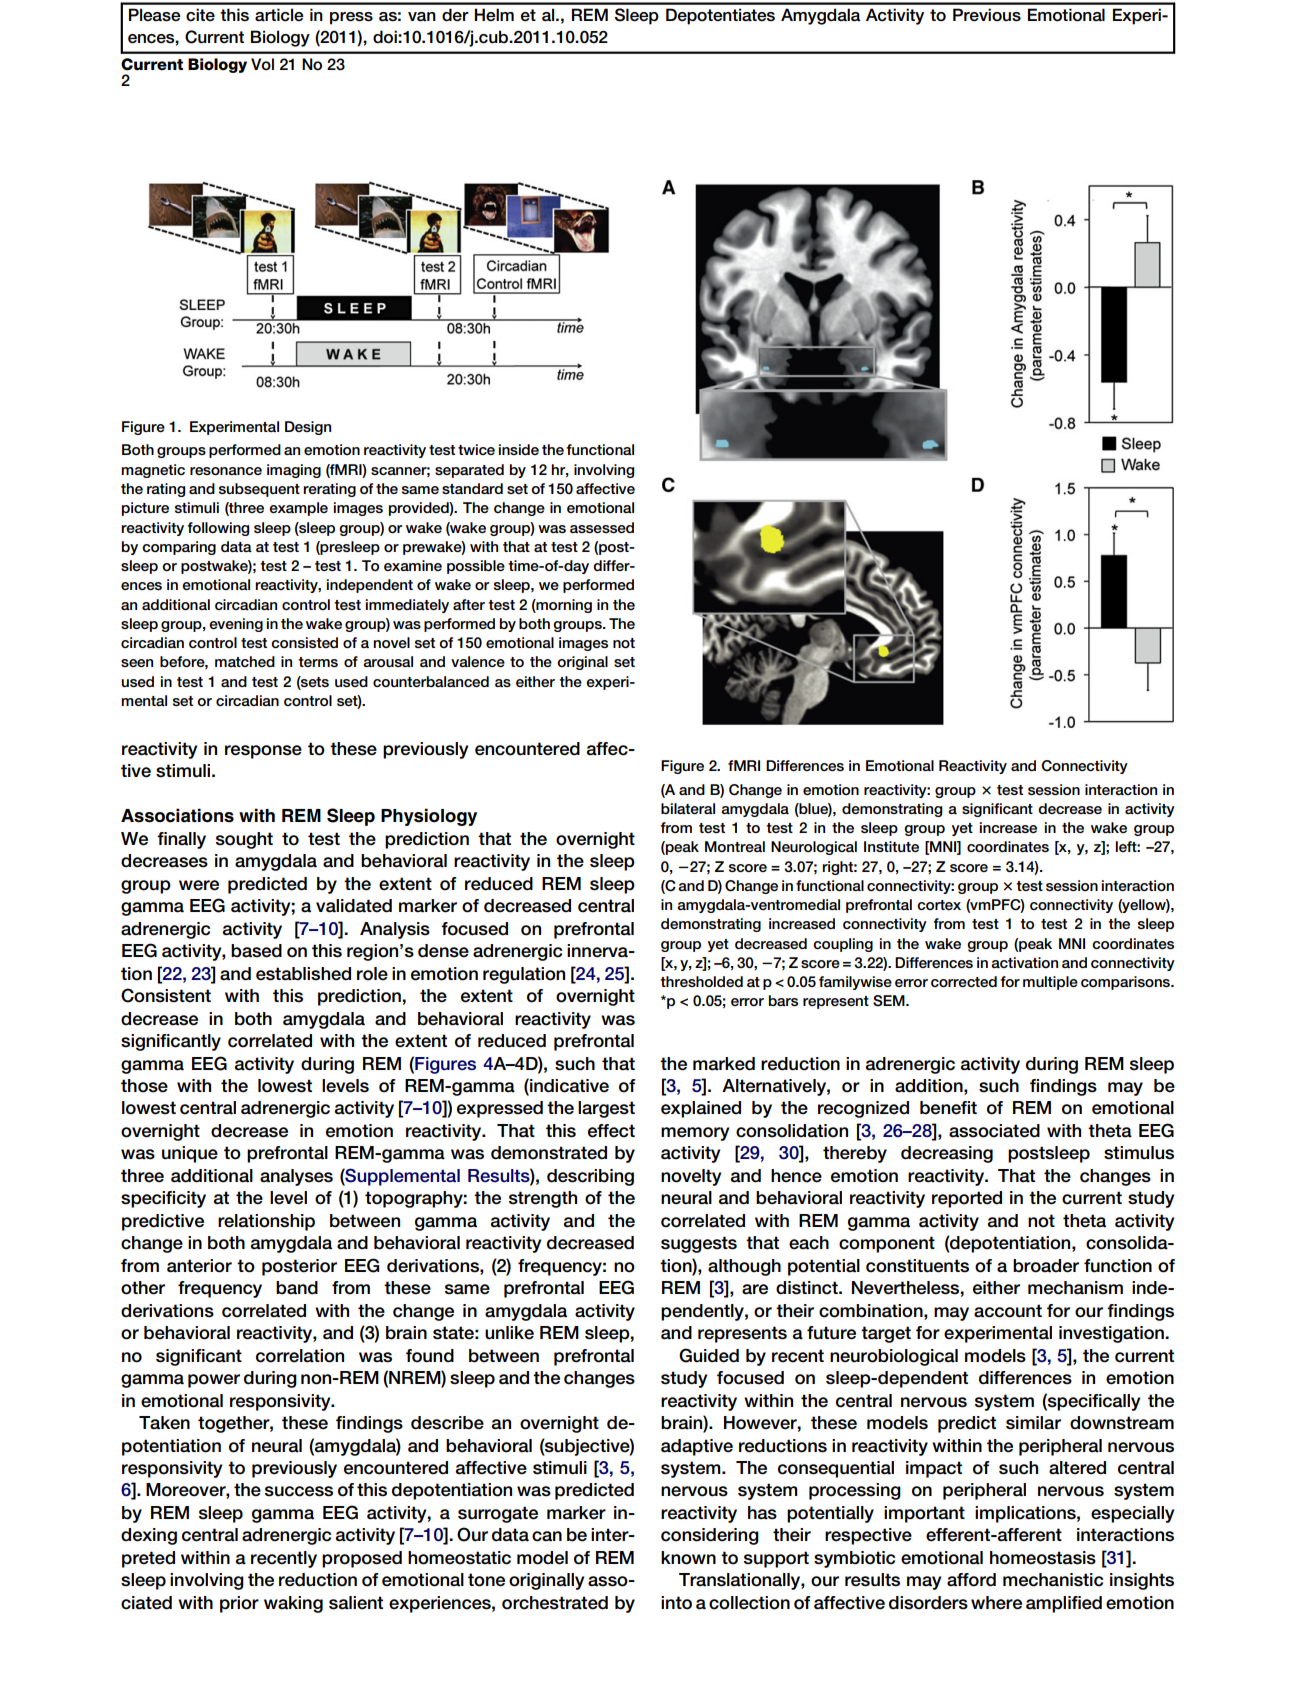 The height and width of the screenshot is (1682, 1296). Describe the element at coordinates (891, 846) in the screenshot. I see `Institute` at that location.
